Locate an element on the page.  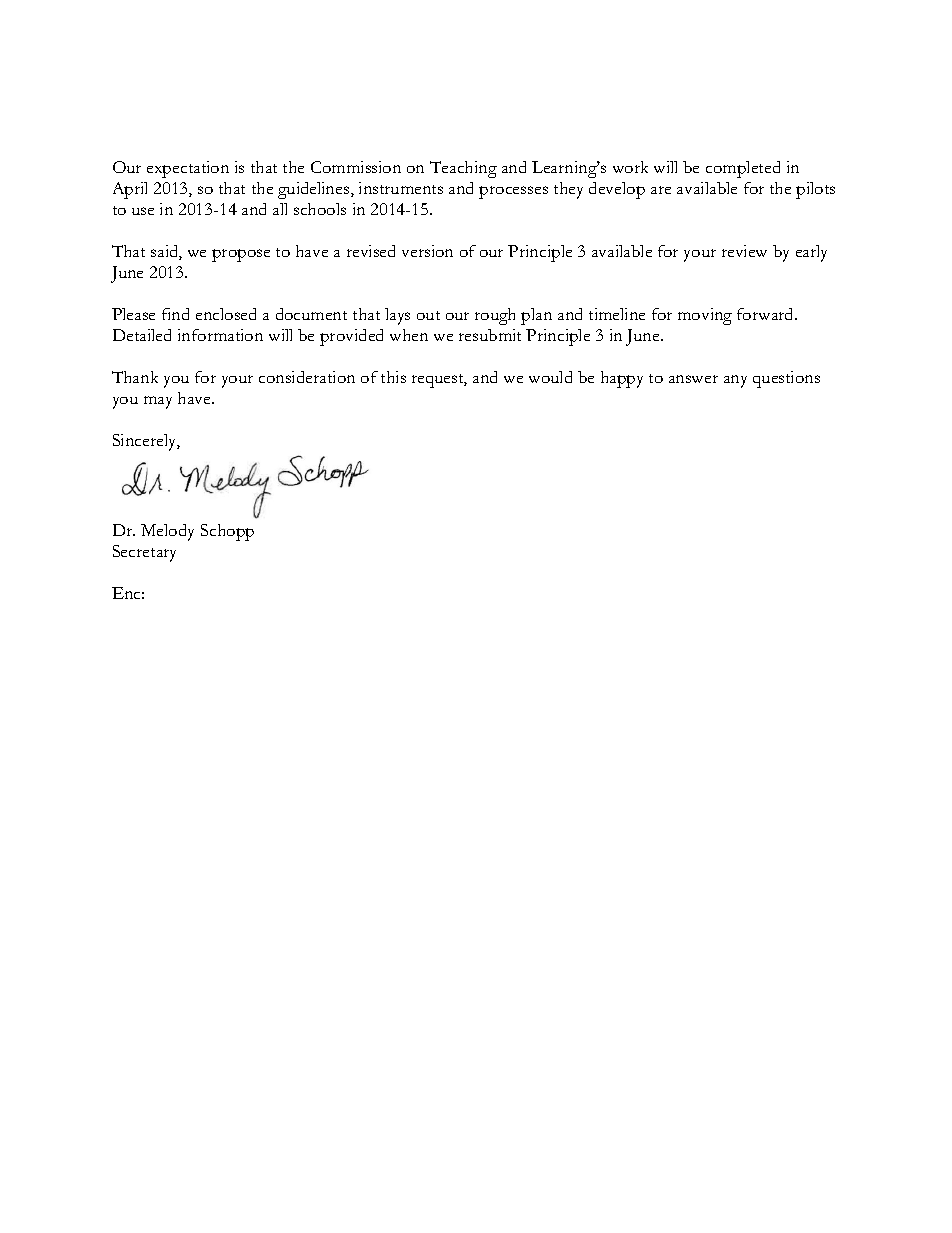
completed is located at coordinates (743, 169).
